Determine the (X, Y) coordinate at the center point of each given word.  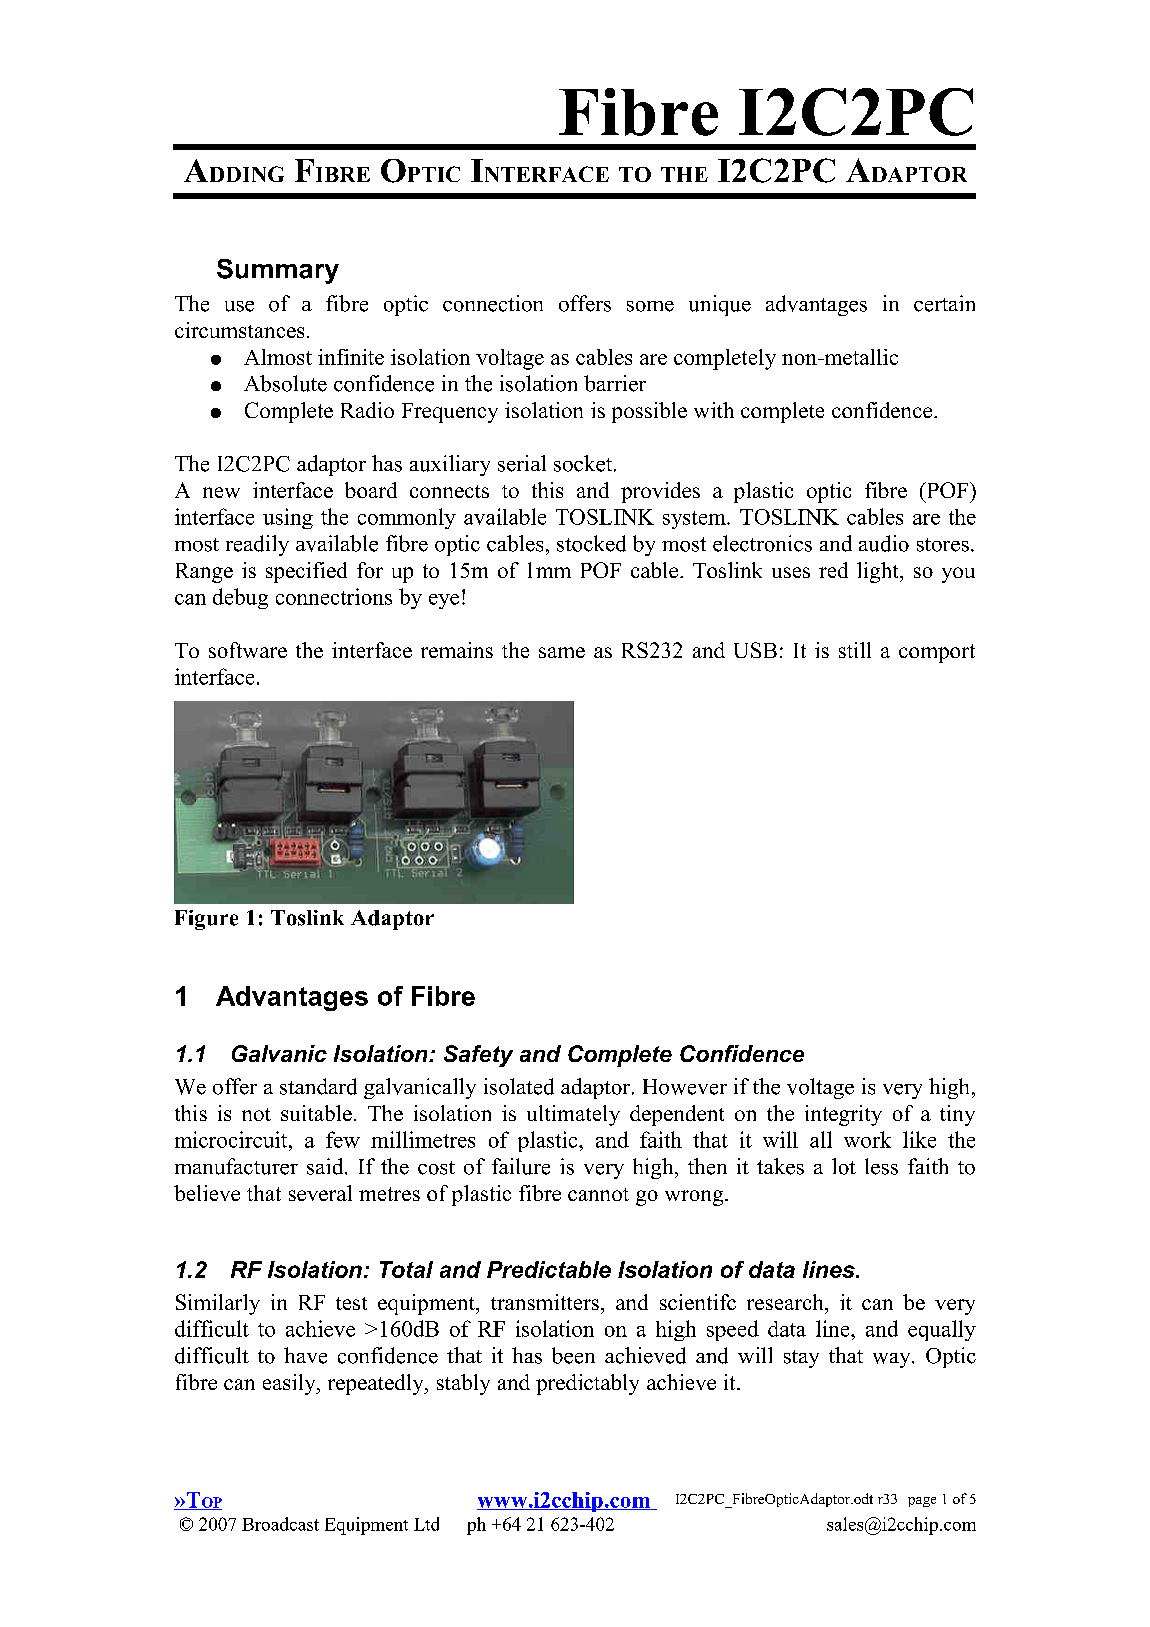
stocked (591, 543)
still (855, 650)
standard (318, 1086)
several (320, 1193)
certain (944, 303)
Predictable (549, 1269)
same (562, 652)
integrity (843, 1115)
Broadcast (280, 1524)
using (288, 518)
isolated (519, 1086)
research (786, 1302)
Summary (278, 271)
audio (884, 543)
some (650, 306)
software (248, 650)
